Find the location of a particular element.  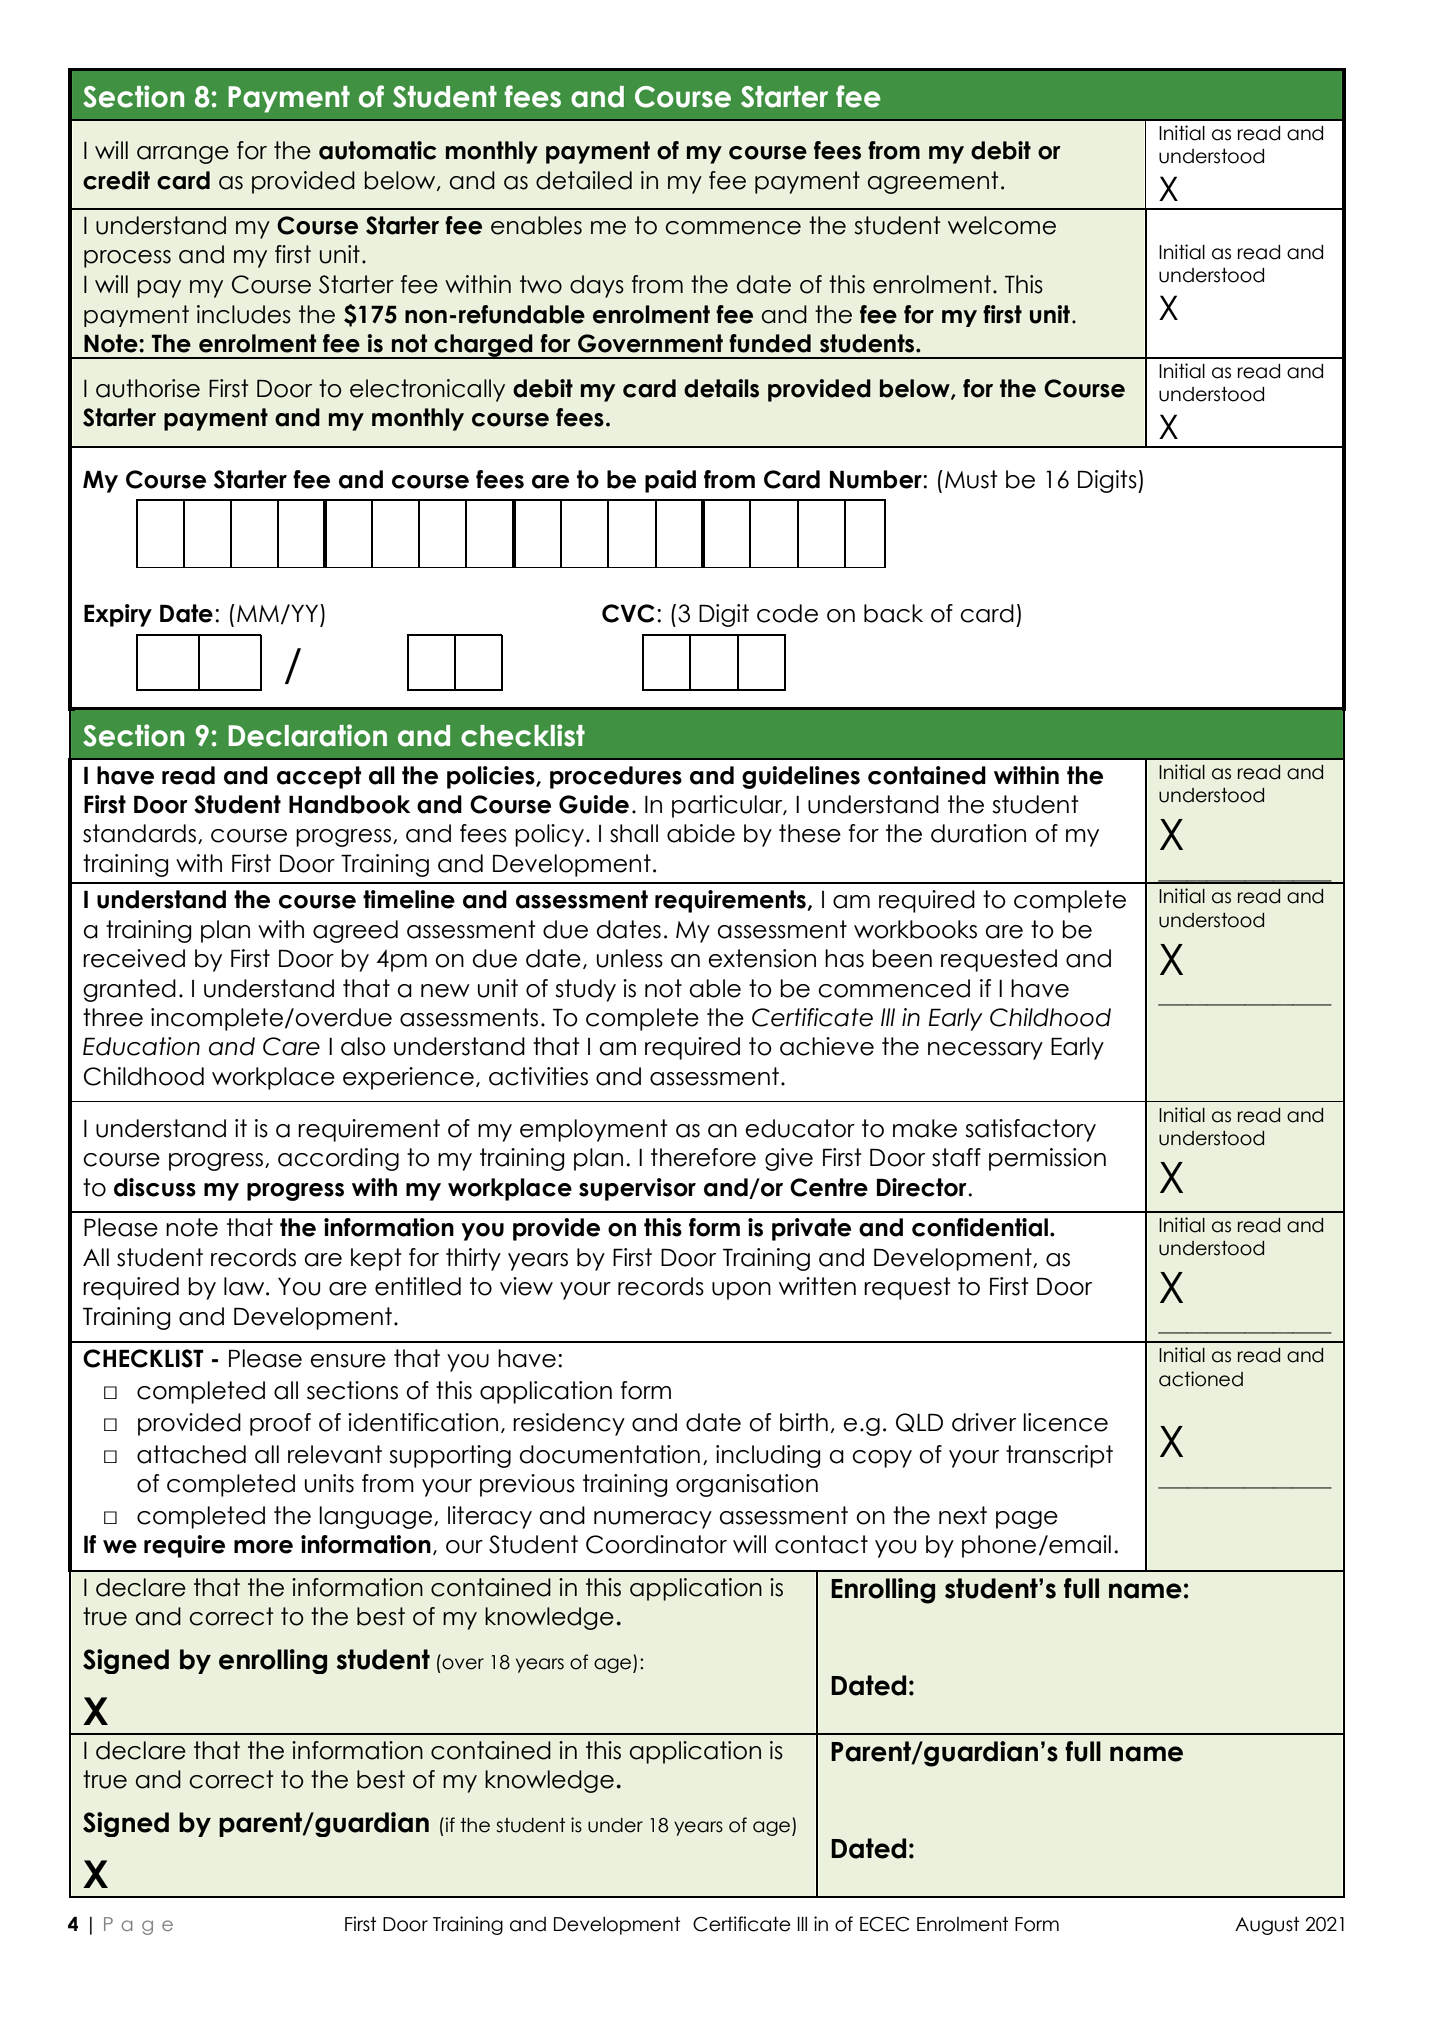

Expiry is located at coordinates (118, 615).
